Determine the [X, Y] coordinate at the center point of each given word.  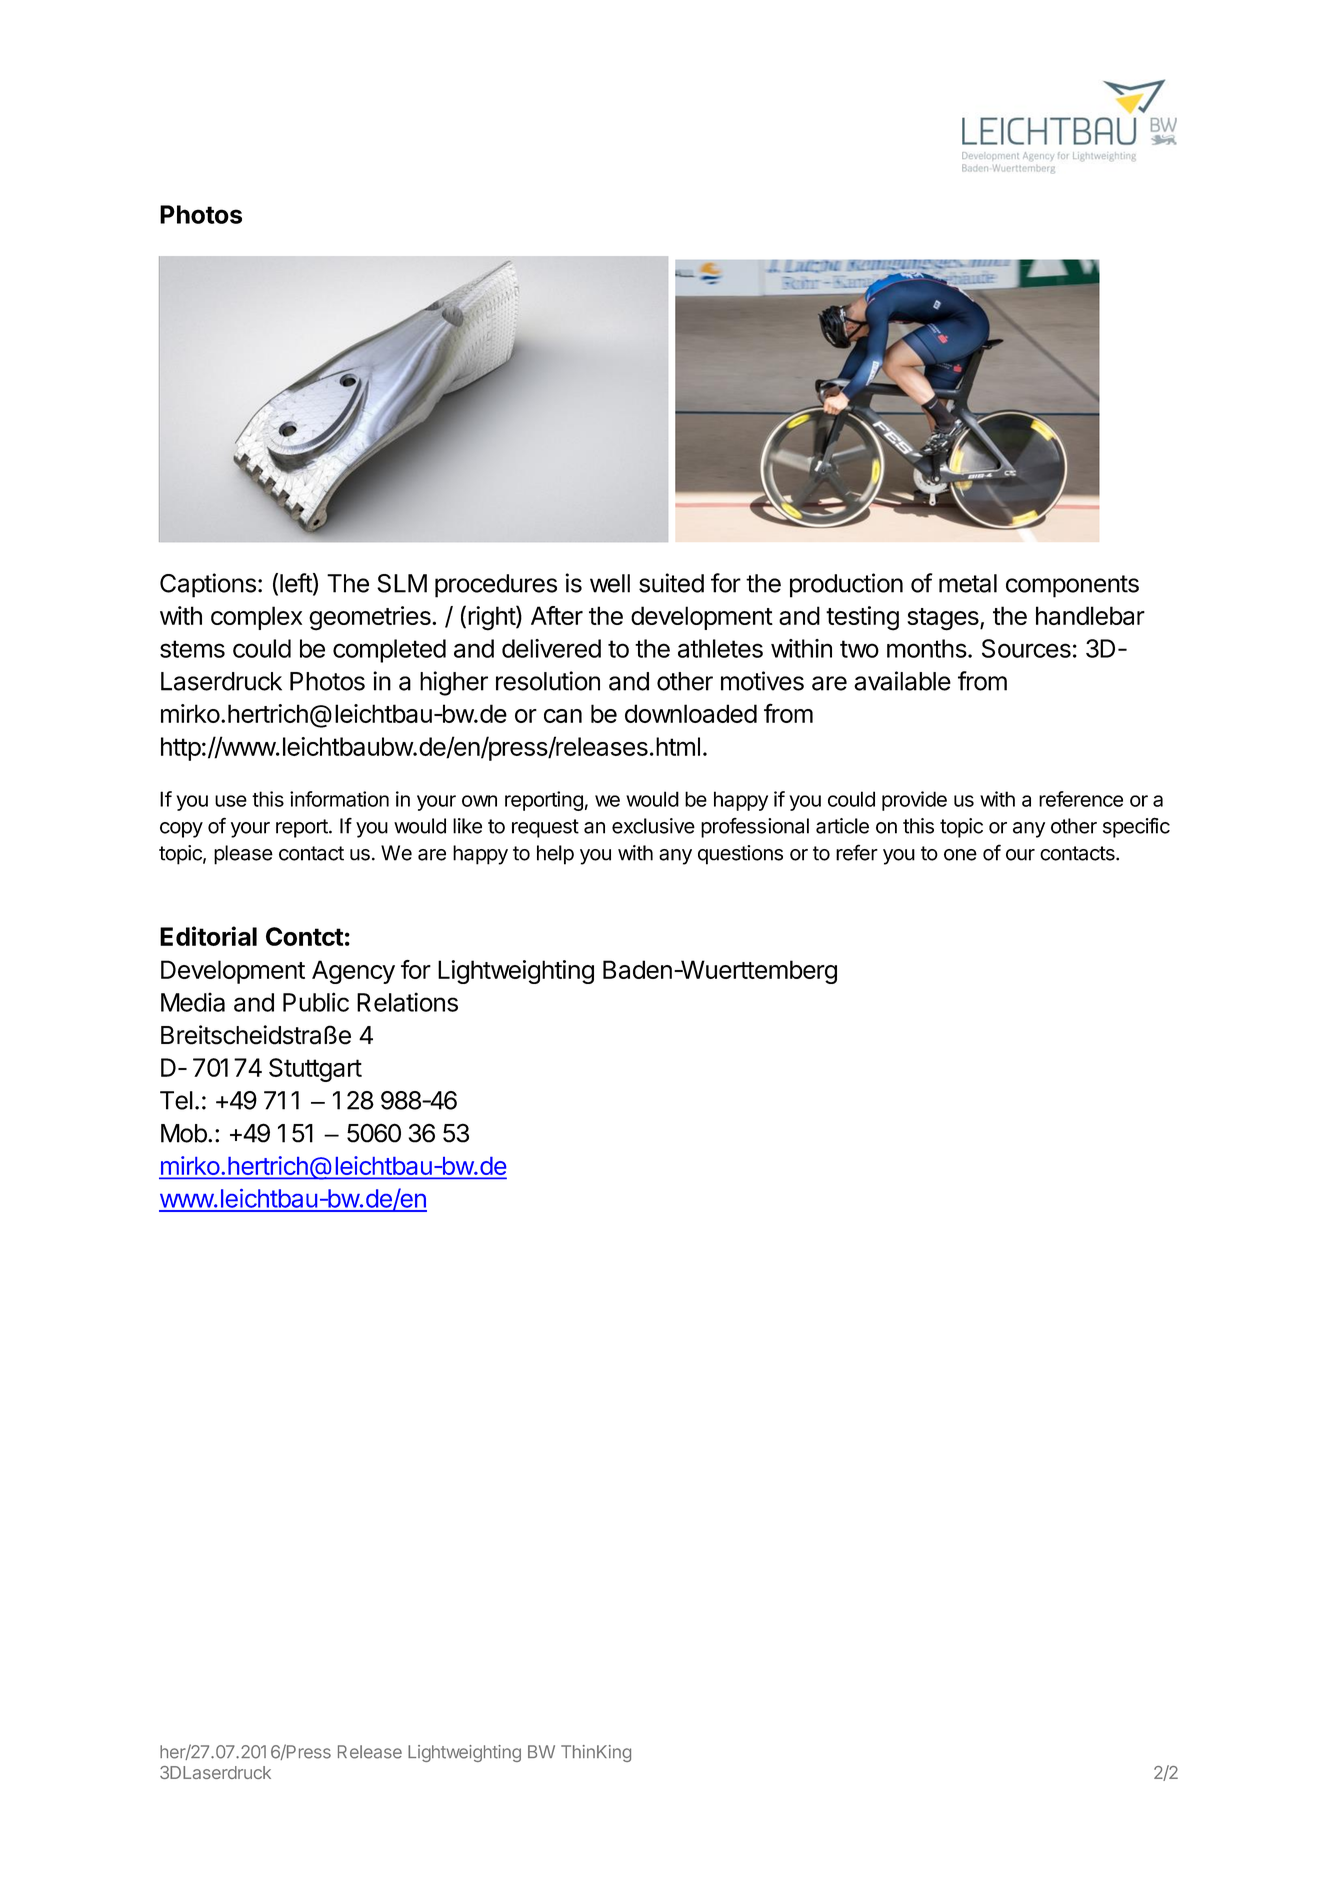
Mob [184, 1133]
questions [740, 855]
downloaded [691, 713]
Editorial [208, 936]
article [842, 826]
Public [316, 1002]
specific [1136, 827]
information [339, 799]
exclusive [653, 826]
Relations [407, 1002]
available [902, 681]
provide [914, 801]
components [1072, 586]
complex [256, 618]
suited [671, 583]
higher [454, 683]
